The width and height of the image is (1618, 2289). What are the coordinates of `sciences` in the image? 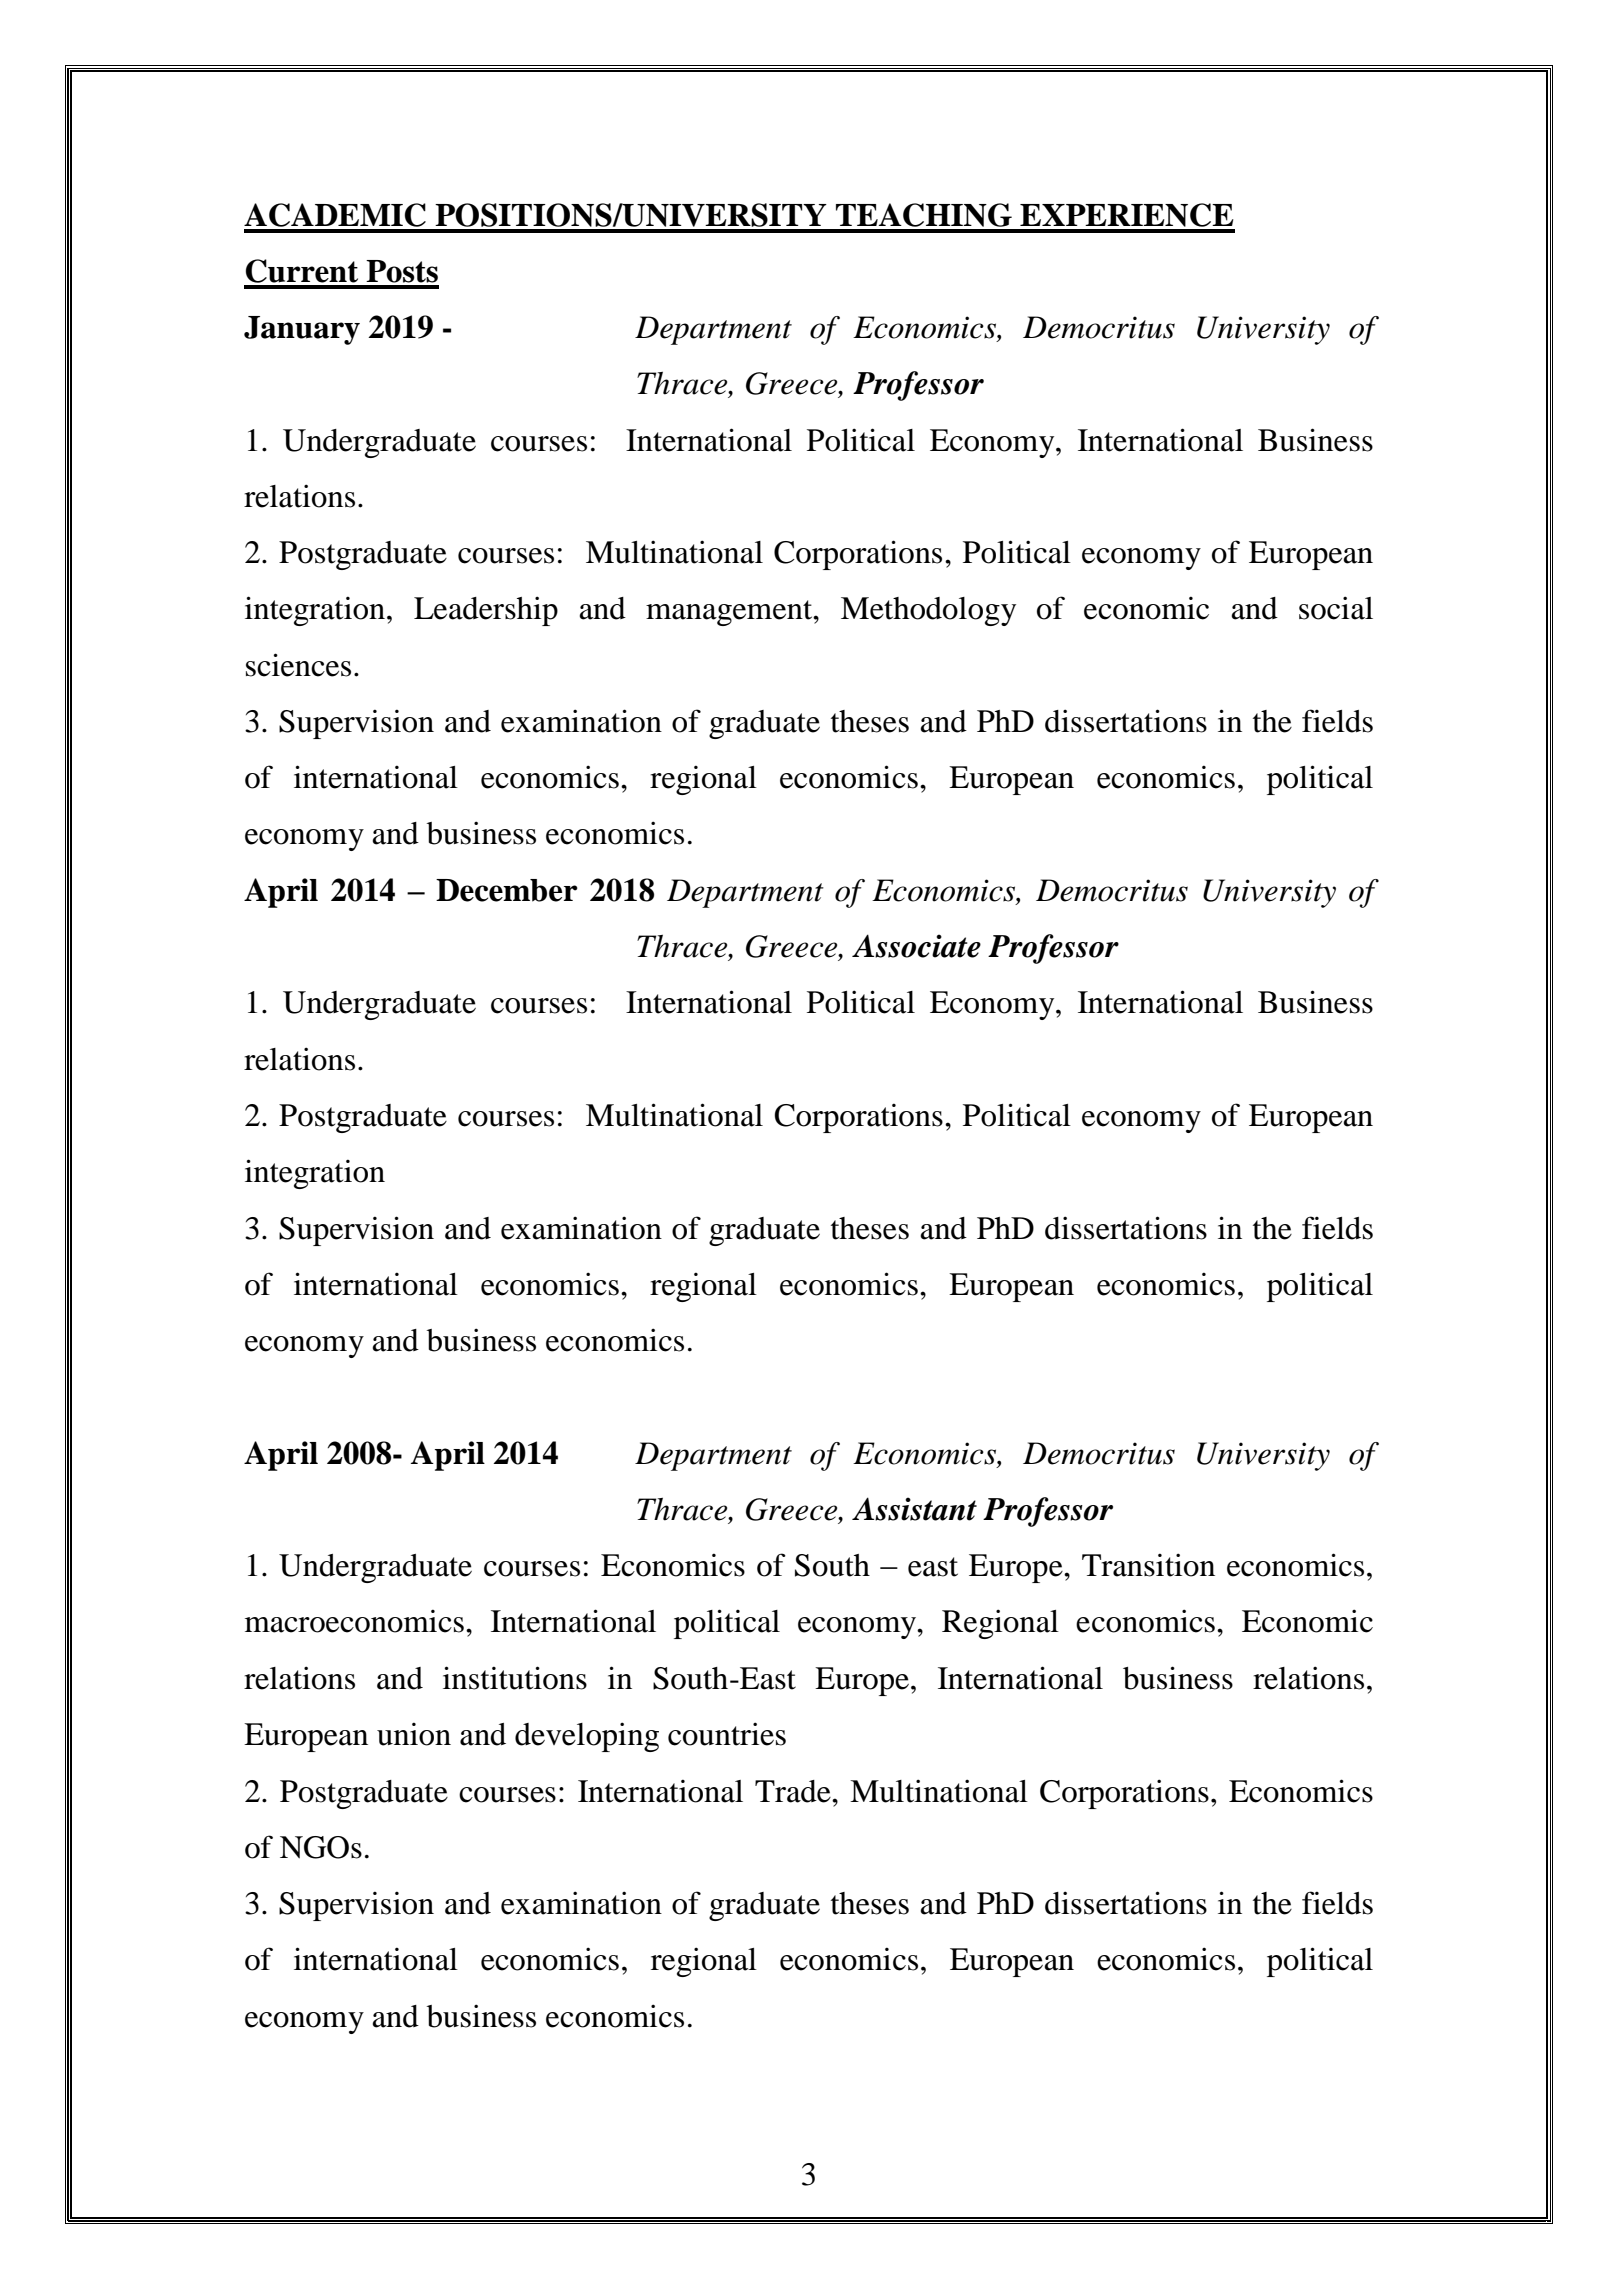 It's located at (298, 665).
